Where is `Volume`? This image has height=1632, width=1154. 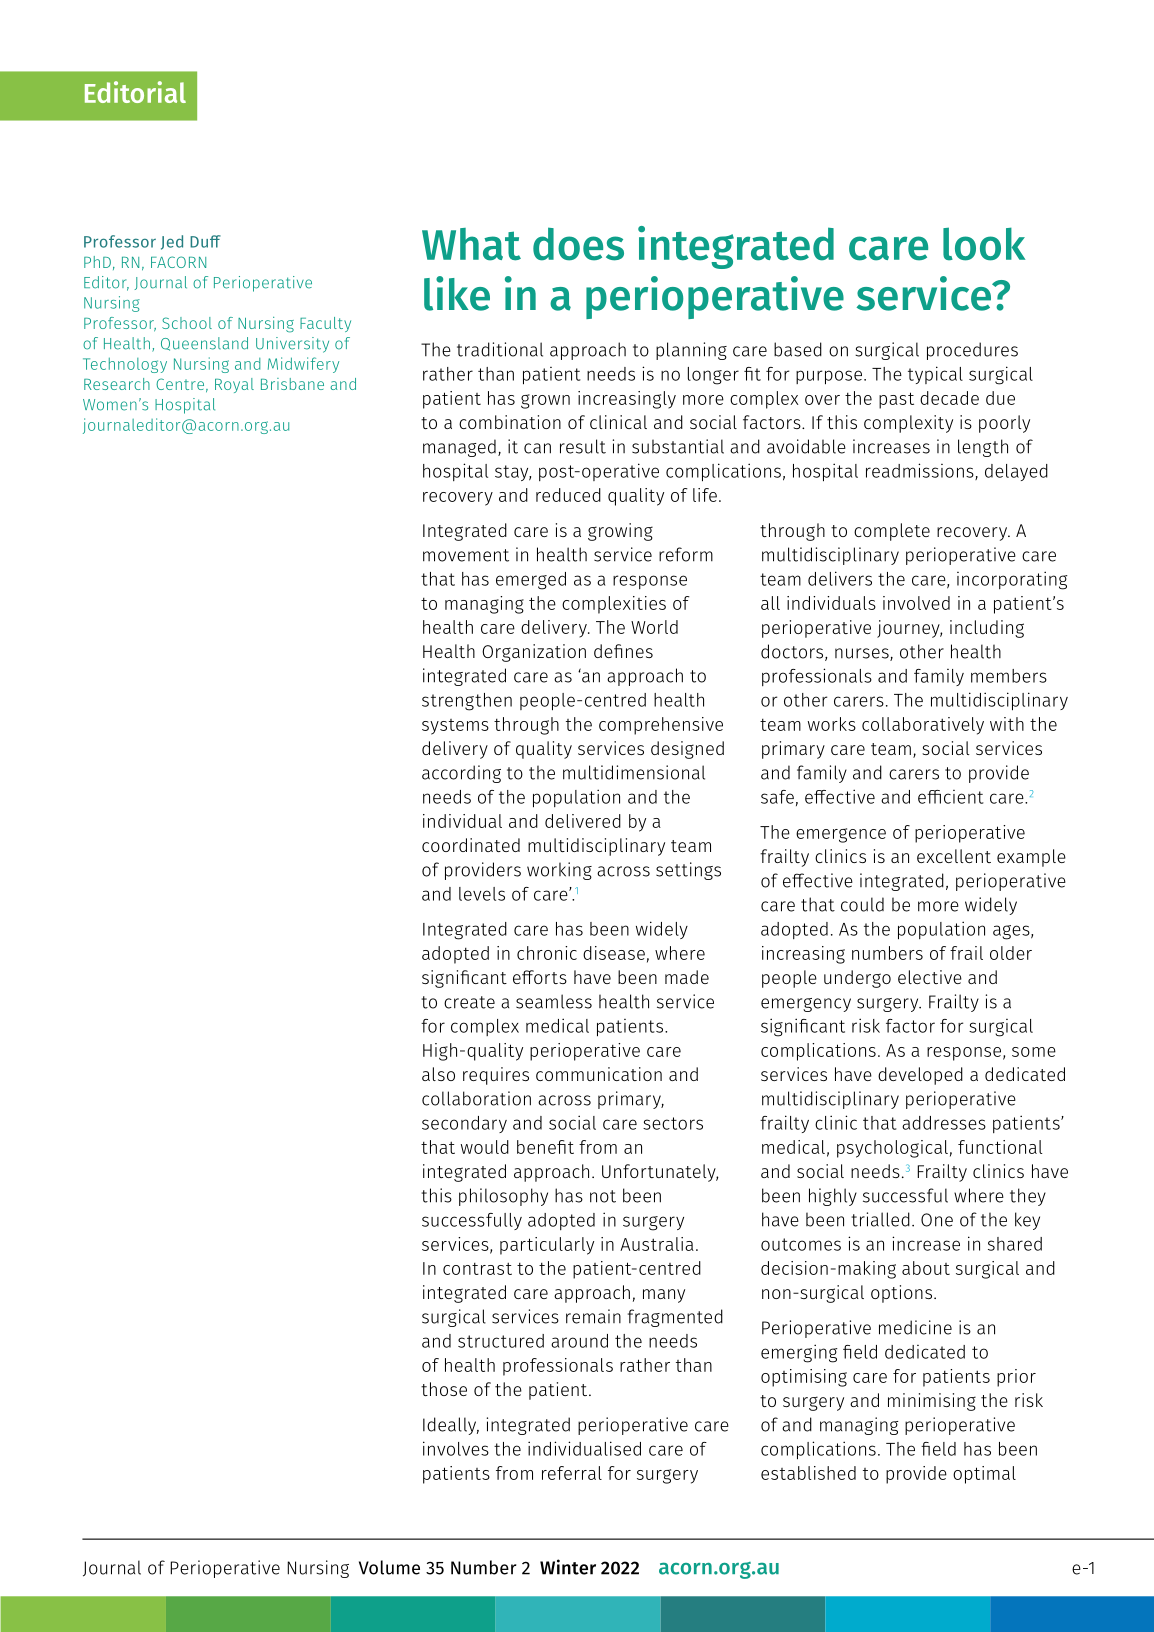
Volume is located at coordinates (389, 1567).
